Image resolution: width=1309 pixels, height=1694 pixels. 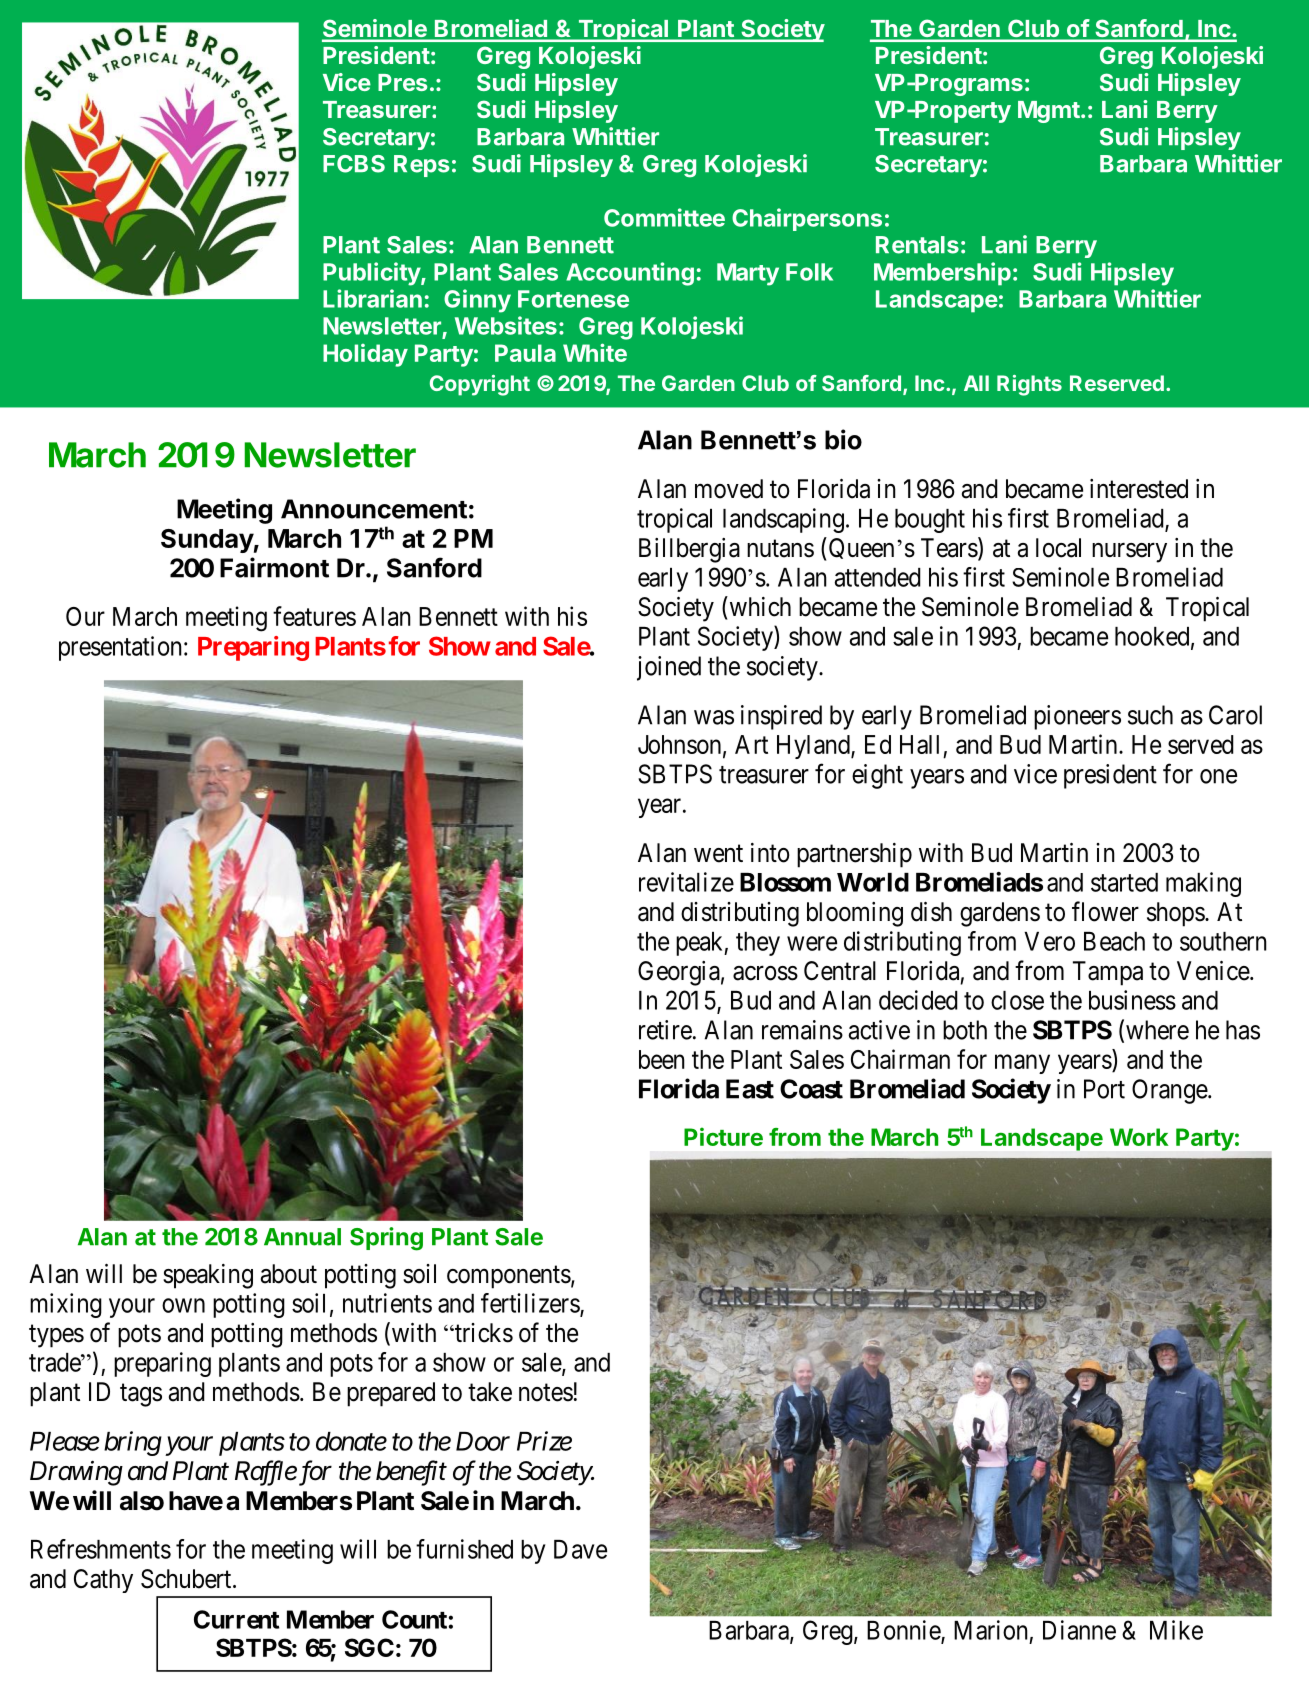 I want to click on Dianne, so click(x=1079, y=1630).
